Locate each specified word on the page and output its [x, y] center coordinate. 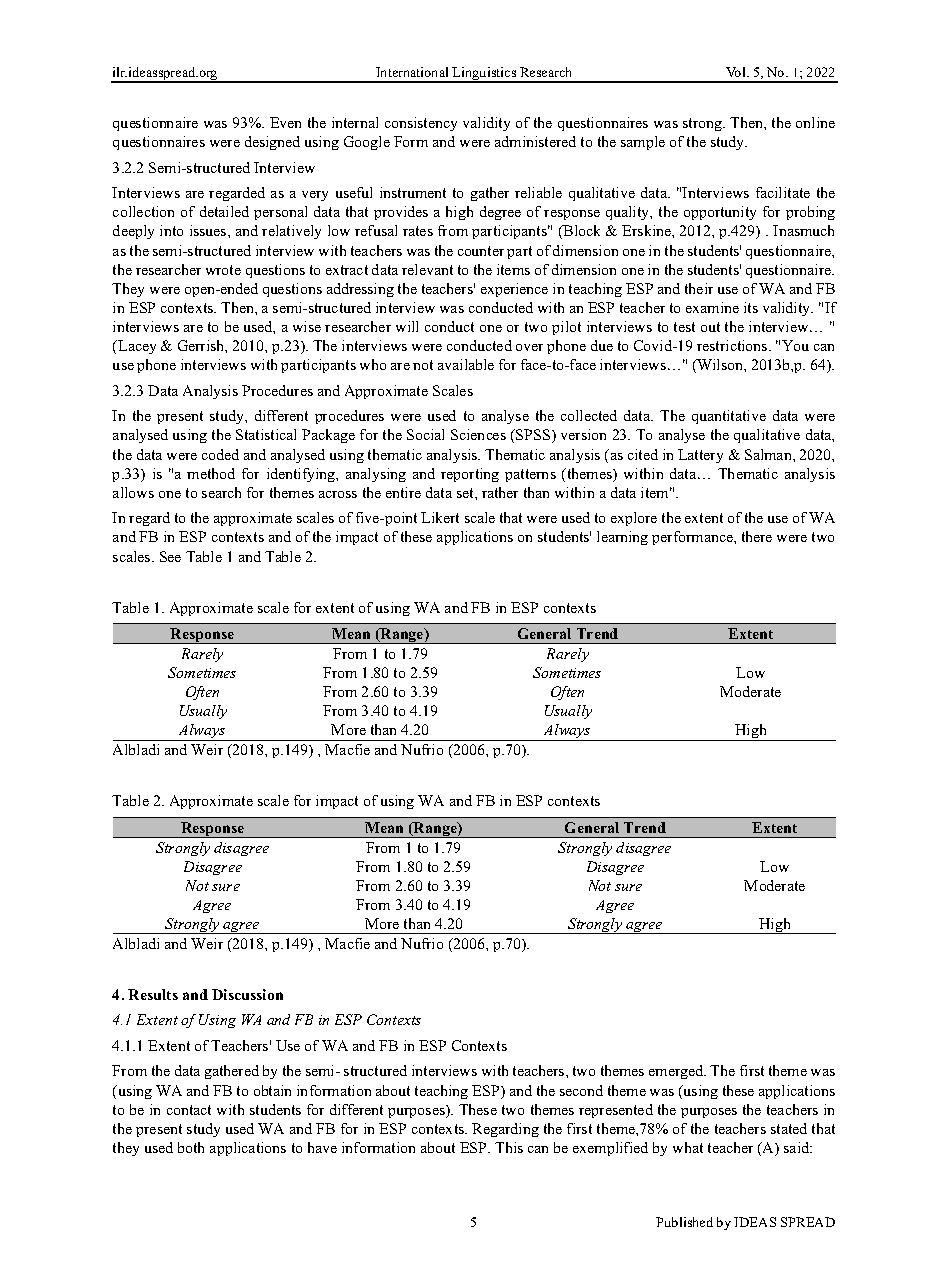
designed [272, 143]
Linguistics [485, 75]
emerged [677, 1072]
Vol [737, 72]
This [509, 1147]
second [581, 1090]
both [191, 1147]
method [211, 473]
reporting [470, 475]
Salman [769, 454]
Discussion [247, 994]
